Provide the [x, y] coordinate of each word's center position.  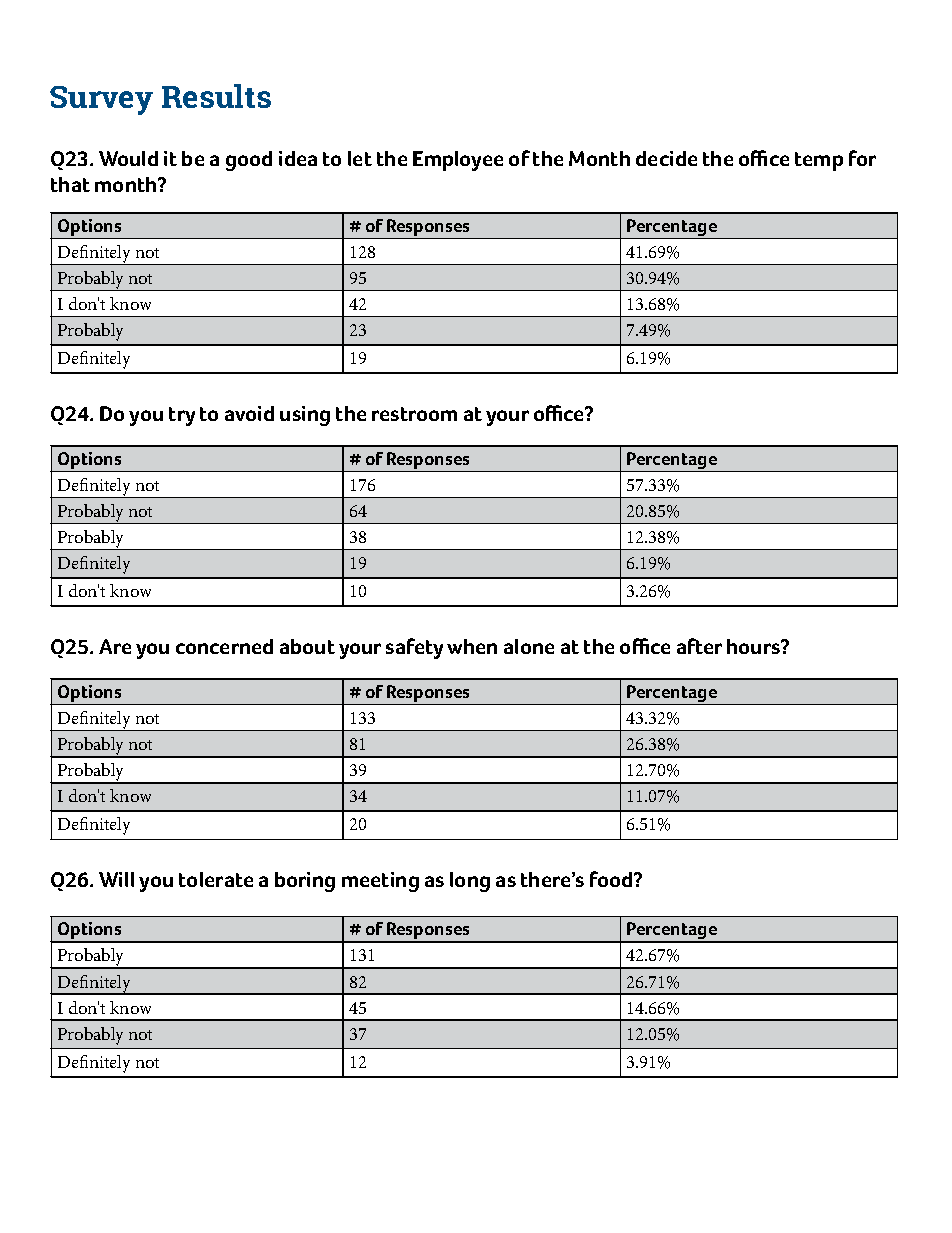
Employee [458, 161]
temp [819, 161]
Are [115, 646]
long [470, 882]
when [472, 646]
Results [216, 96]
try [182, 416]
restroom [414, 414]
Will [116, 879]
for [862, 158]
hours [755, 646]
